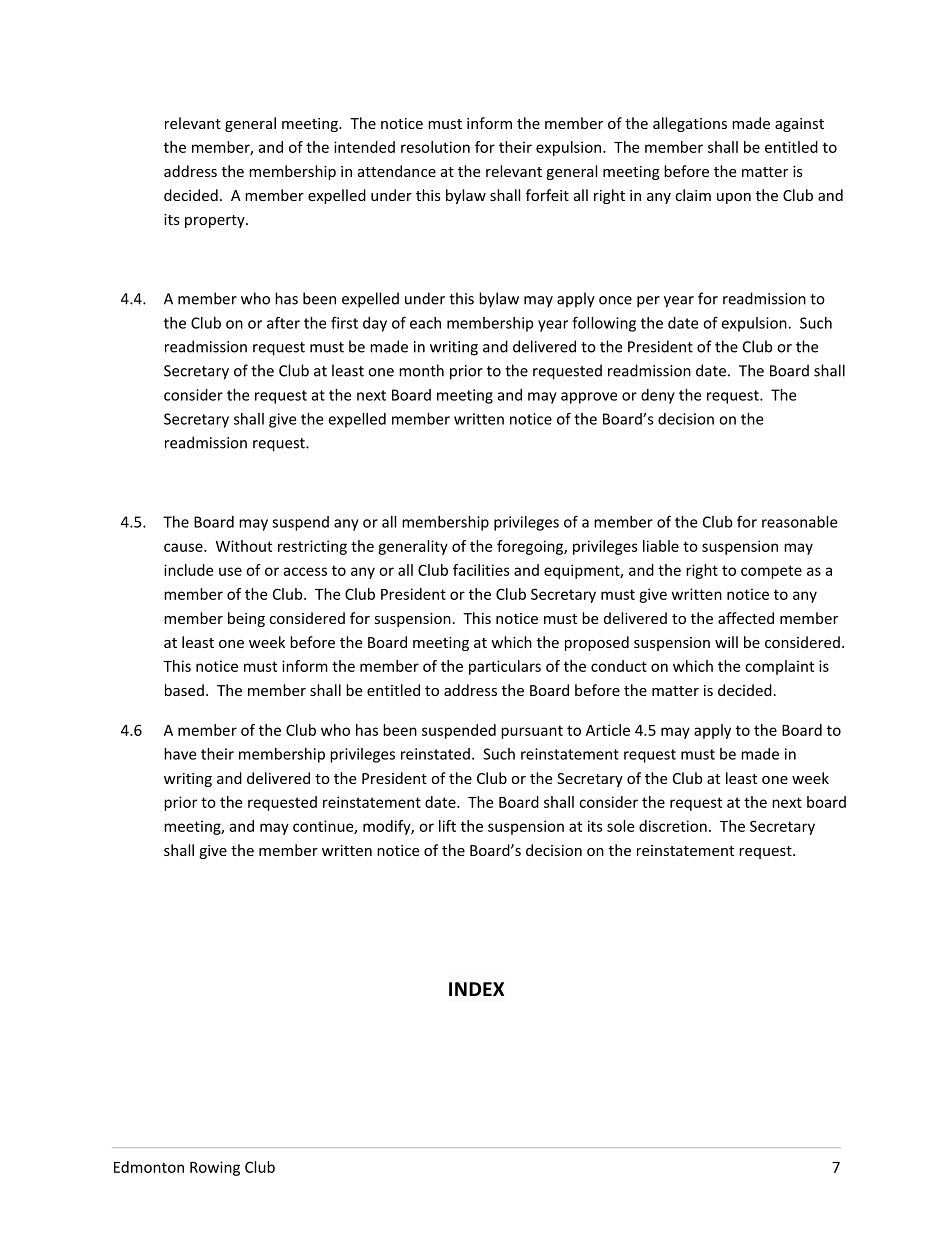 Image resolution: width=952 pixels, height=1233 pixels. I want to click on discretion, so click(673, 826).
